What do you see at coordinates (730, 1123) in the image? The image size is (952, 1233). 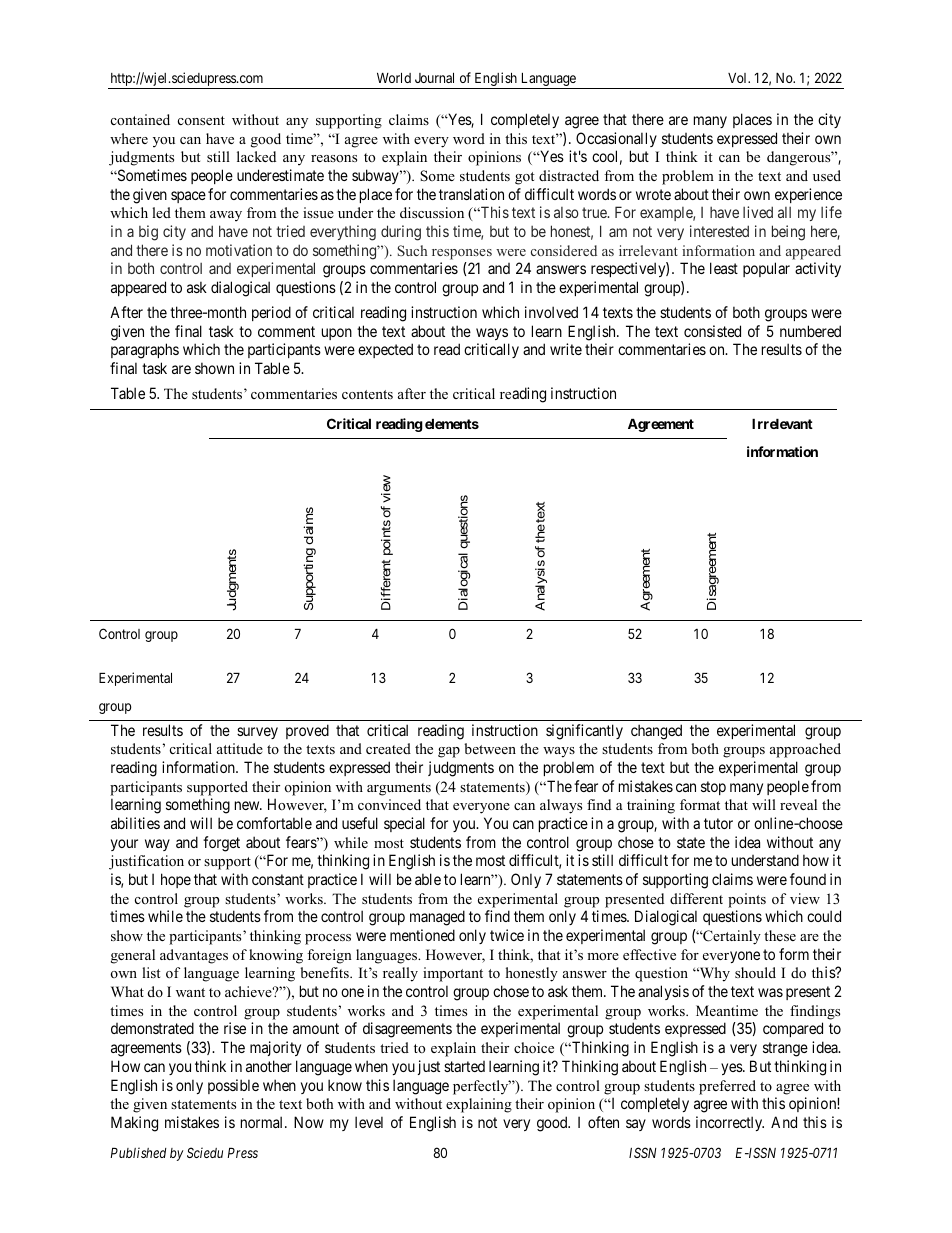 I see `incorrectly` at bounding box center [730, 1123].
